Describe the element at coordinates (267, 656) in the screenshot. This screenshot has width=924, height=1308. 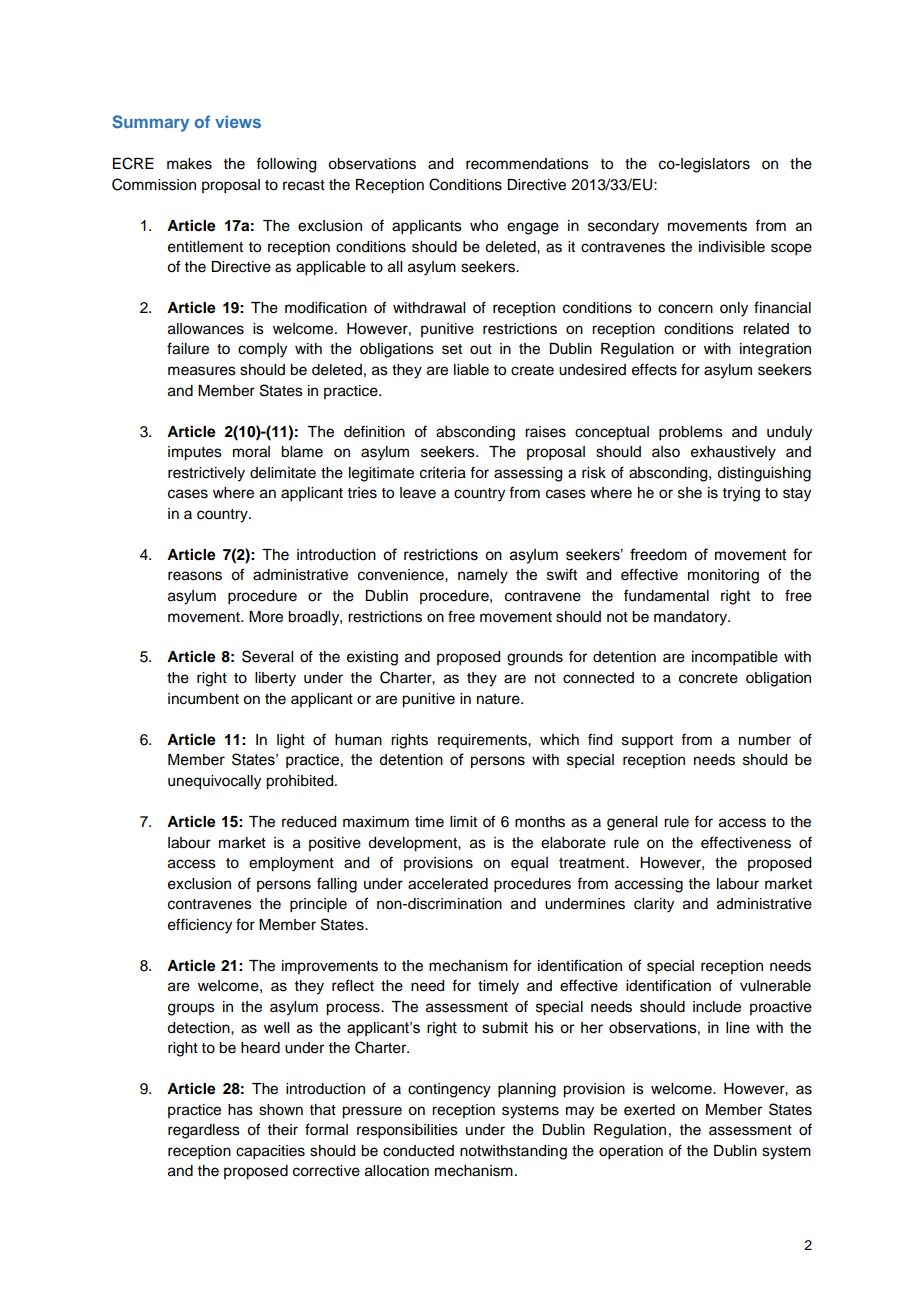
I see `Several` at that location.
